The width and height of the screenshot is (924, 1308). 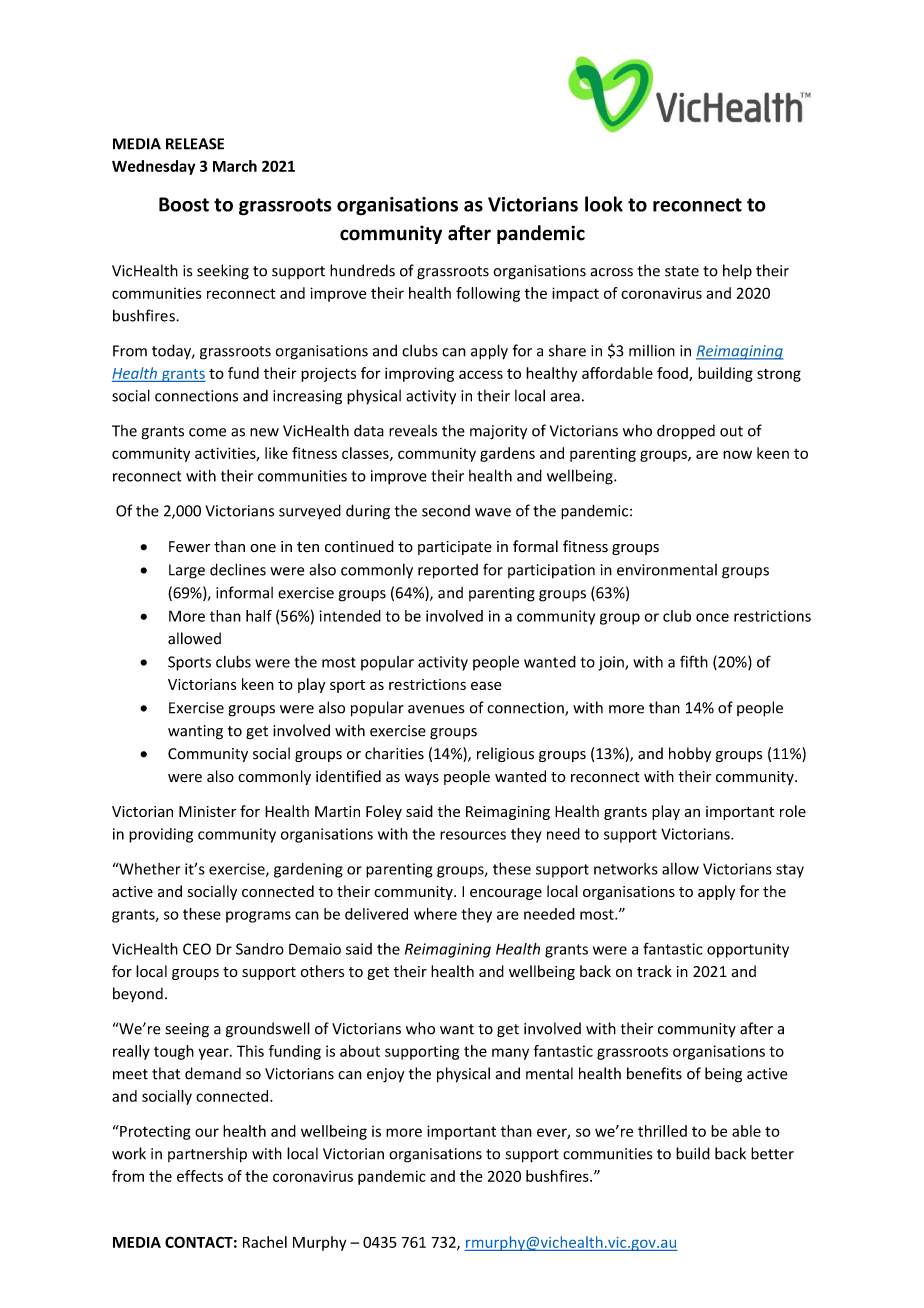 What do you see at coordinates (200, 1176) in the screenshot?
I see `effects` at bounding box center [200, 1176].
